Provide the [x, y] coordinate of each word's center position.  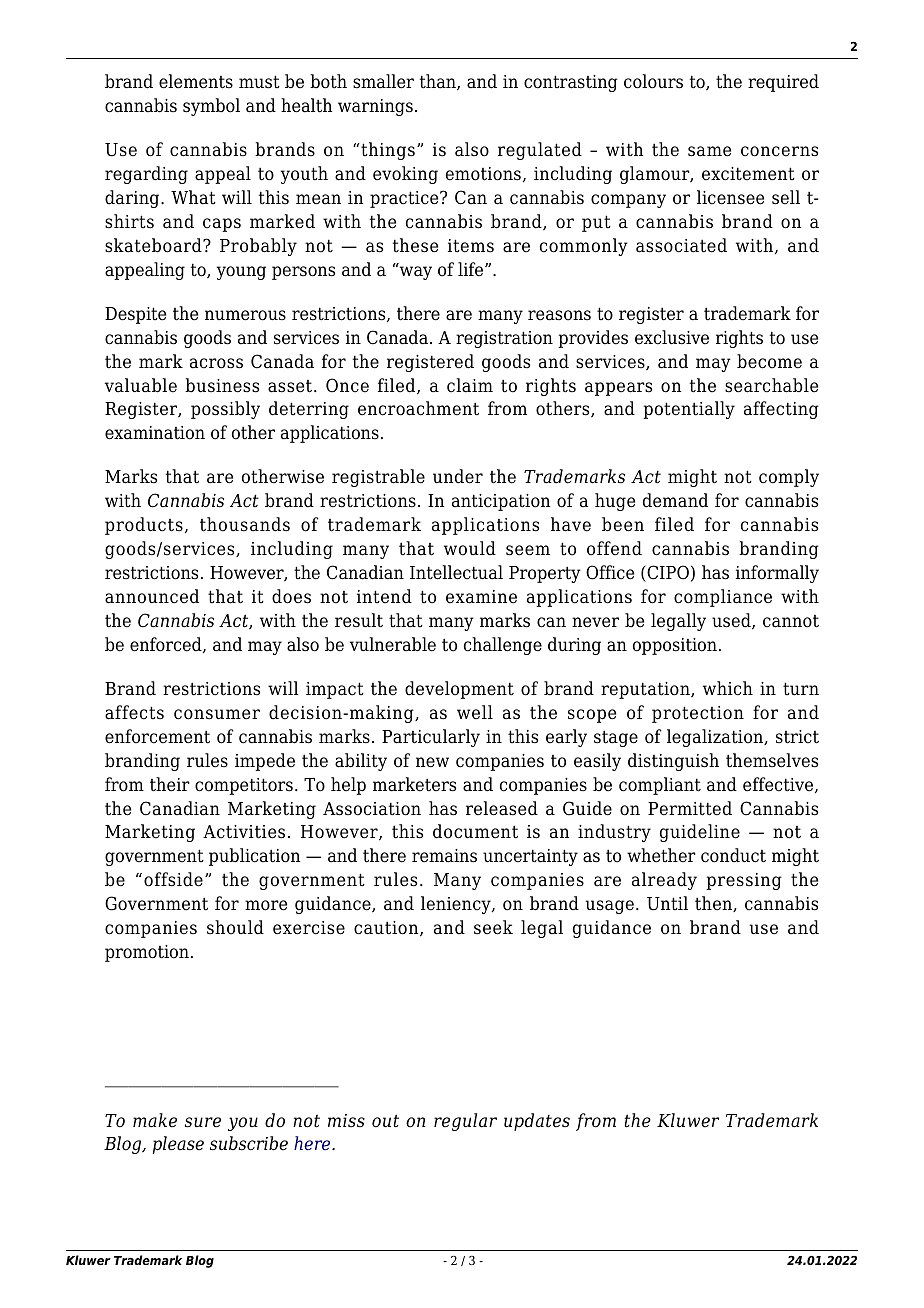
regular [465, 1122]
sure [203, 1122]
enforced [167, 645]
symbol [211, 107]
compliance [723, 598]
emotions [483, 174]
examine [481, 597]
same [709, 151]
